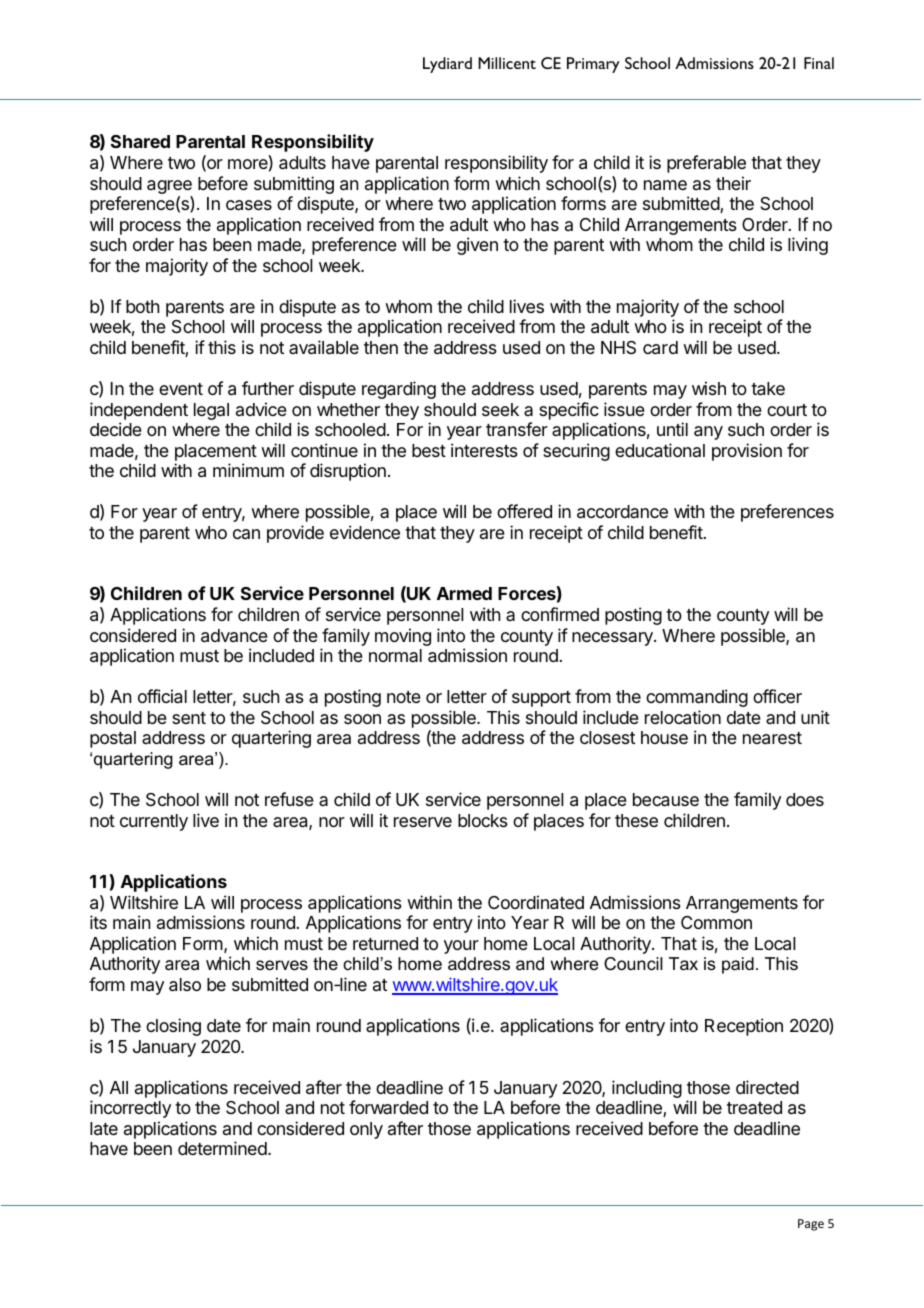 The height and width of the screenshot is (1308, 924). What do you see at coordinates (223, 1148) in the screenshot?
I see `determined` at bounding box center [223, 1148].
